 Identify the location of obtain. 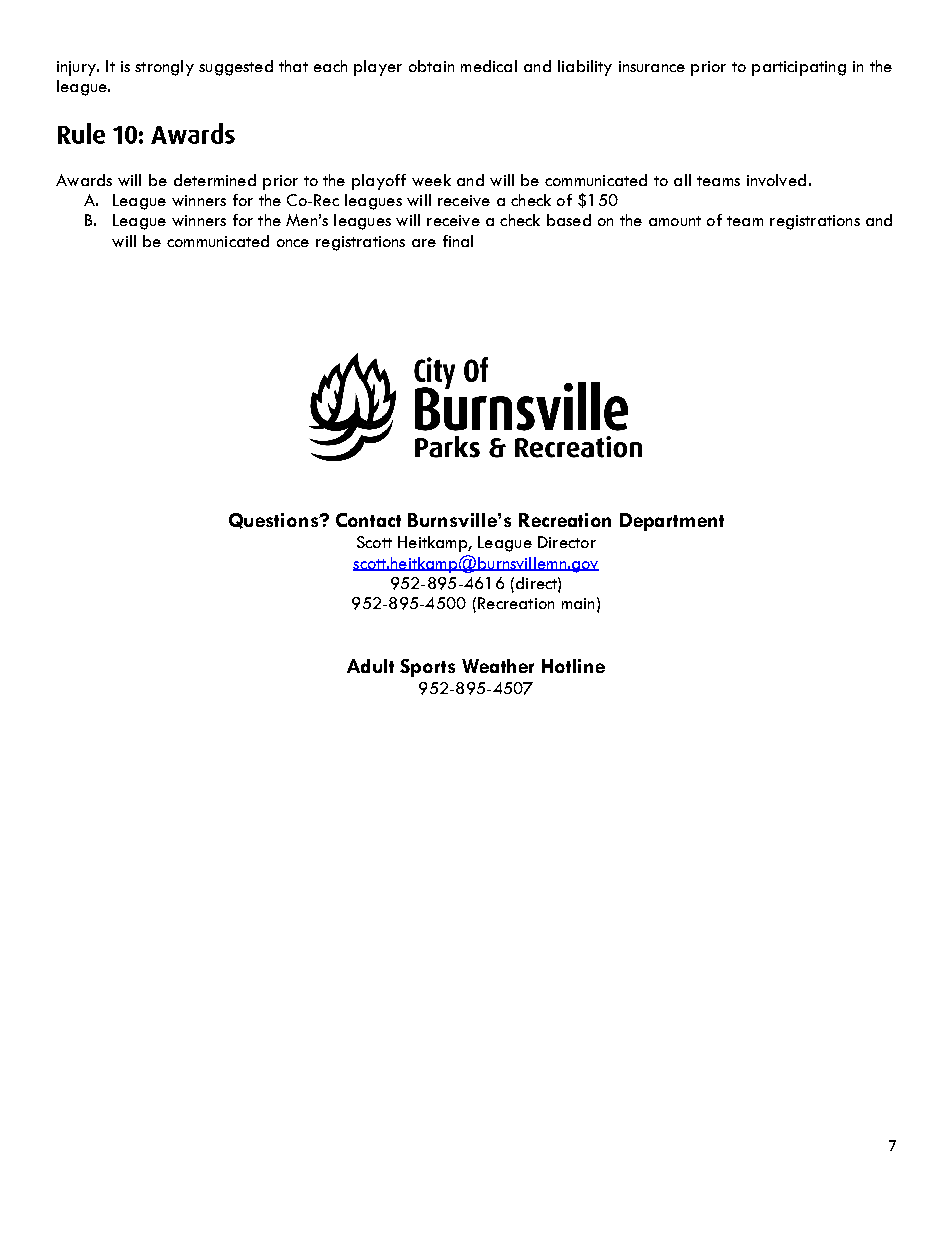
(431, 66).
